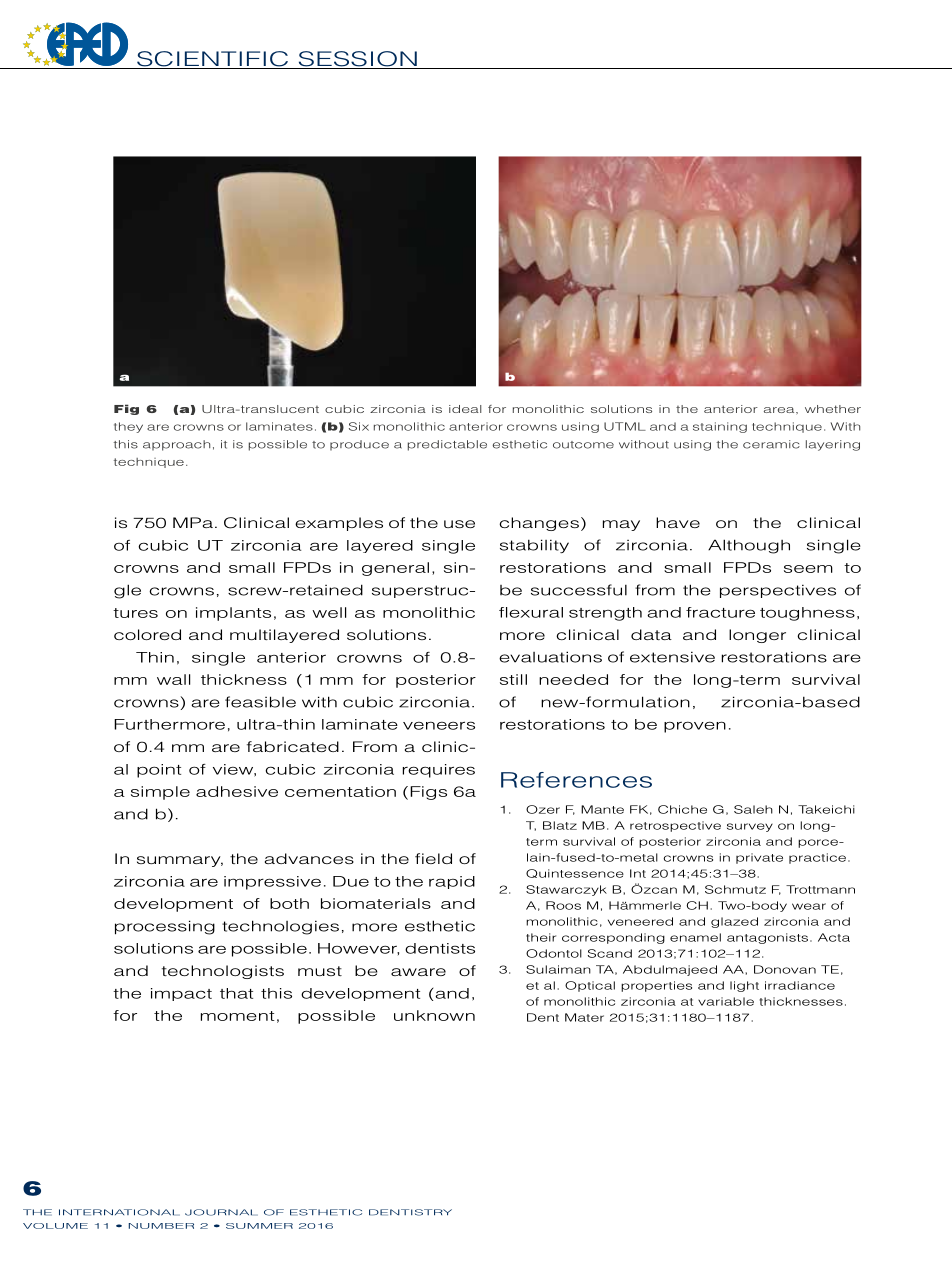 The width and height of the screenshot is (952, 1270). I want to click on area, so click(780, 410).
